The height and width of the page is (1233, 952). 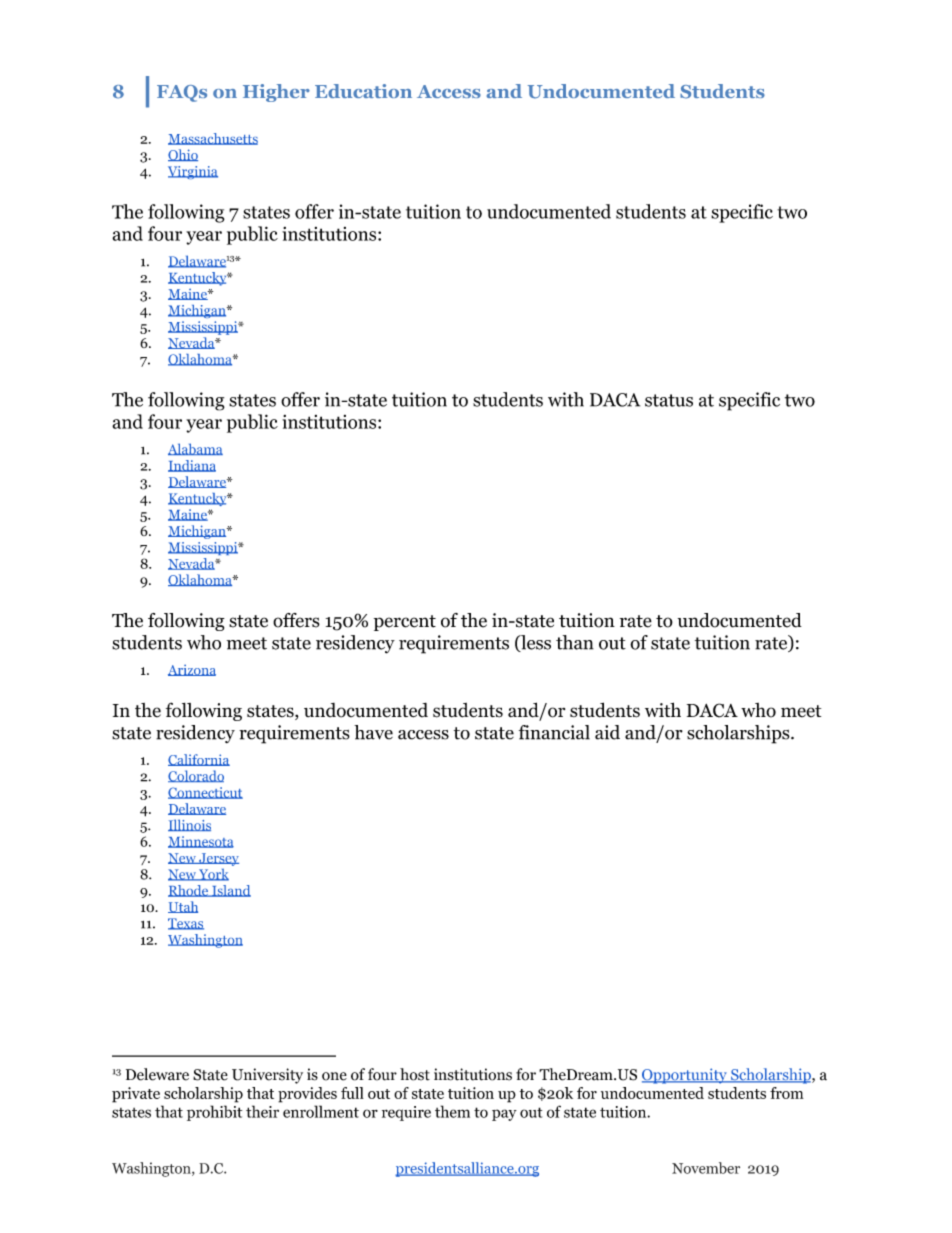 What do you see at coordinates (575, 642) in the page?
I see `than` at bounding box center [575, 642].
